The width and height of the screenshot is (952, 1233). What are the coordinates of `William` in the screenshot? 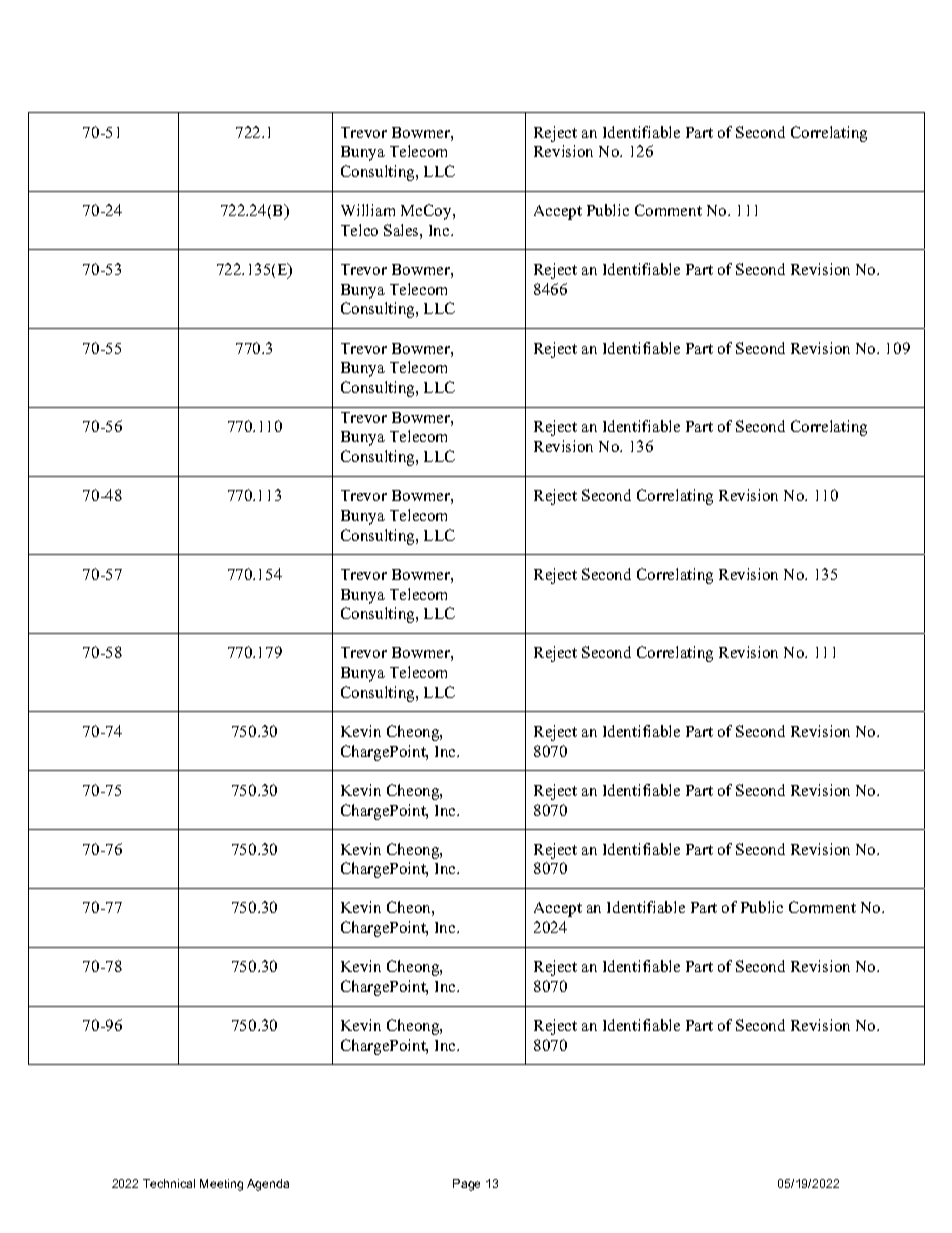 It's located at (368, 210).
